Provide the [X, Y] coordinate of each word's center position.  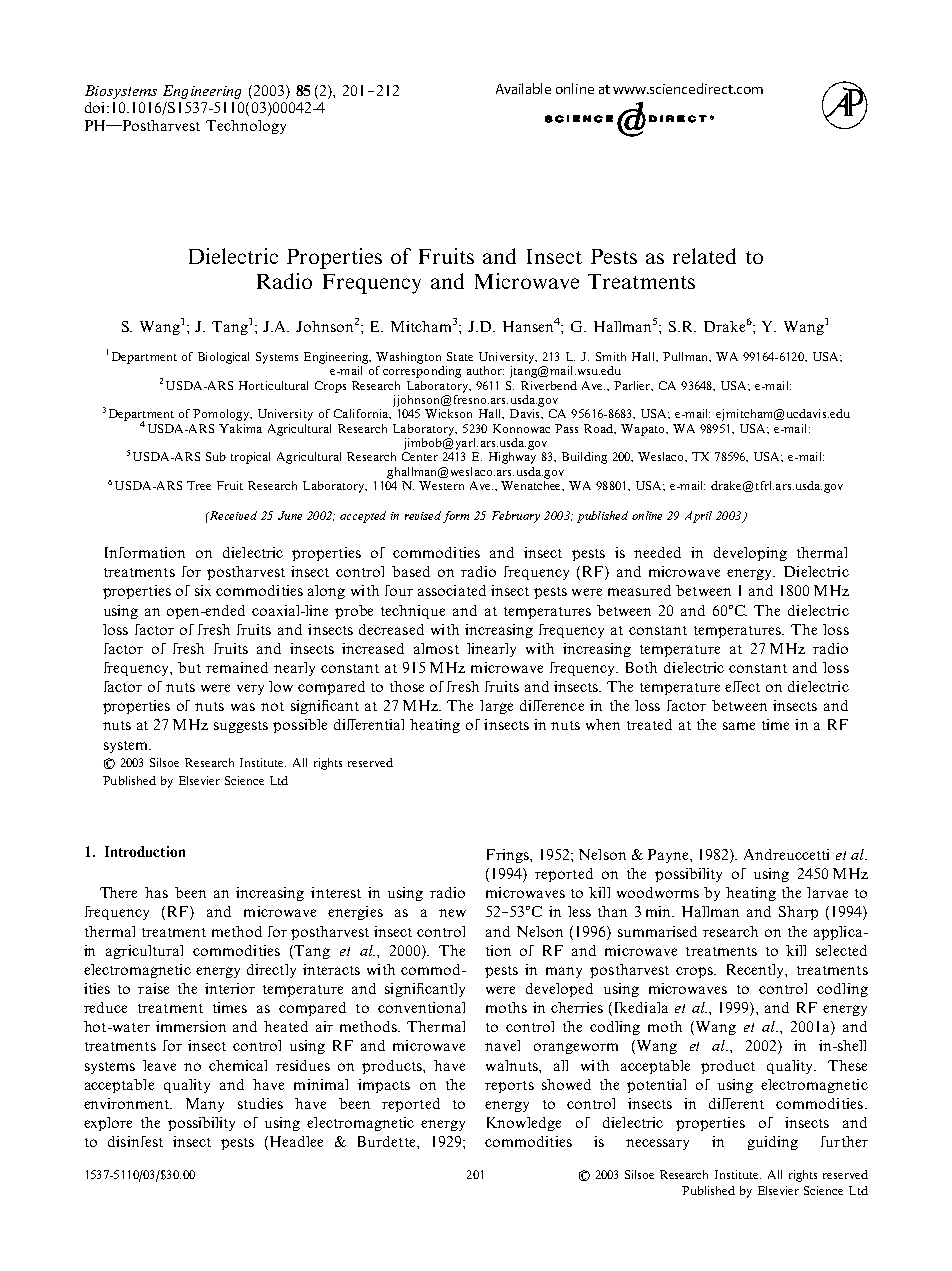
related [704, 256]
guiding [773, 1143]
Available [523, 88]
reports [509, 1087]
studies [260, 1103]
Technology [246, 127]
